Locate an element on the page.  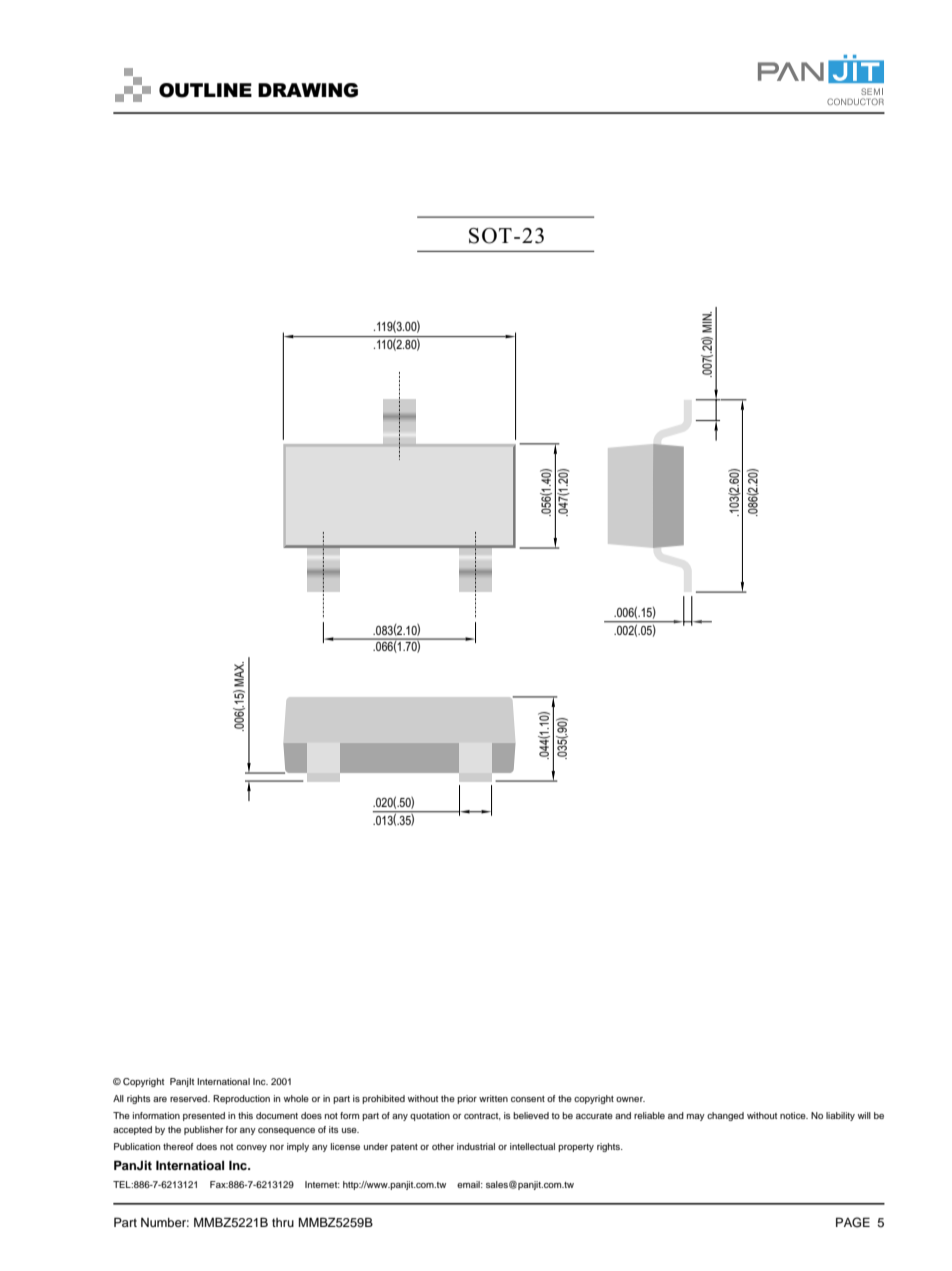
contract is located at coordinates (482, 1116).
